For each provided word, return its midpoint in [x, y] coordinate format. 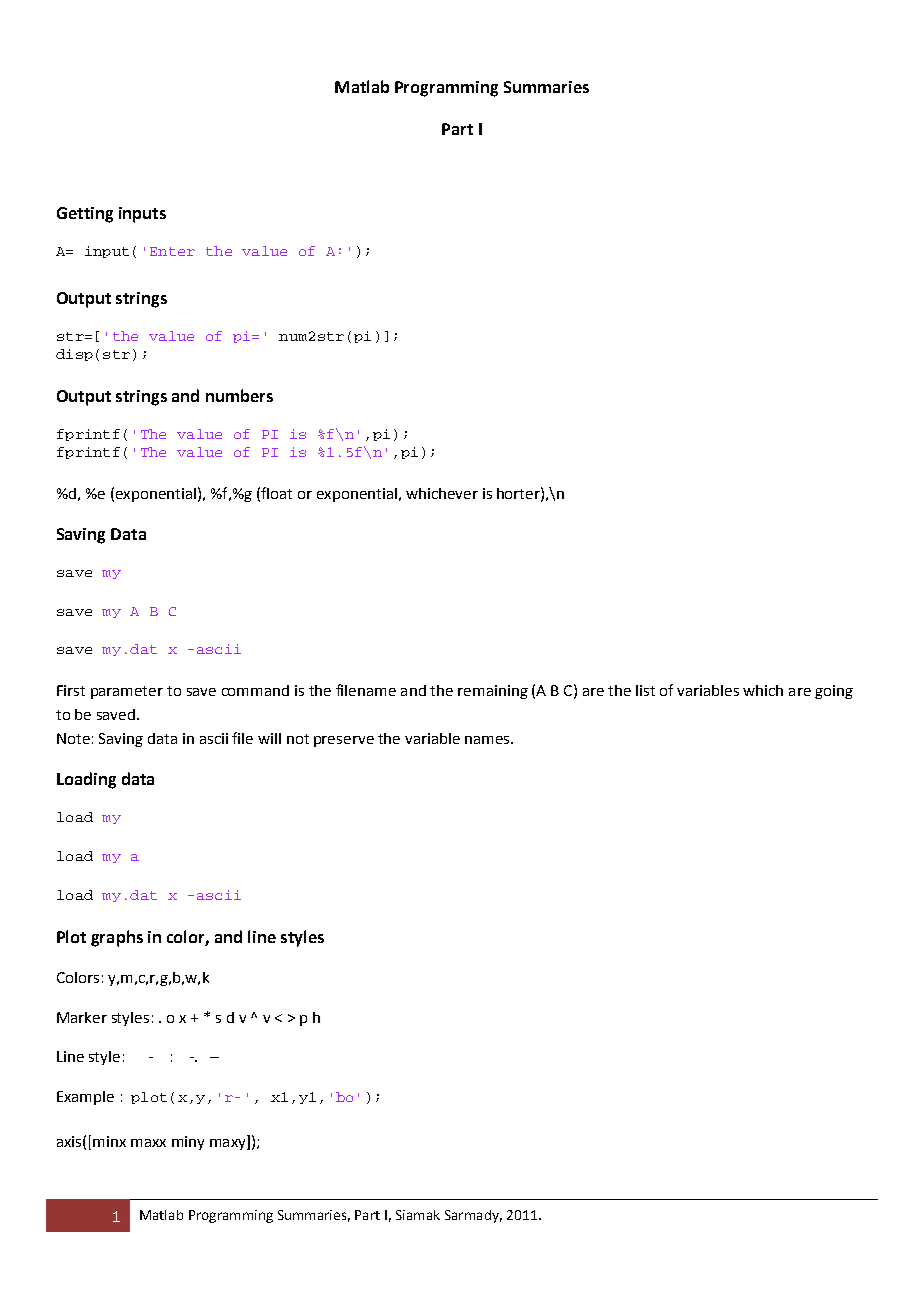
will [269, 738]
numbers [239, 395]
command [255, 690]
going [834, 692]
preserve [344, 741]
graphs [117, 938]
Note [73, 738]
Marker [82, 1017]
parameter [127, 692]
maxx [148, 1143]
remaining [493, 692]
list [645, 690]
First [71, 690]
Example [85, 1098]
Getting [85, 215]
